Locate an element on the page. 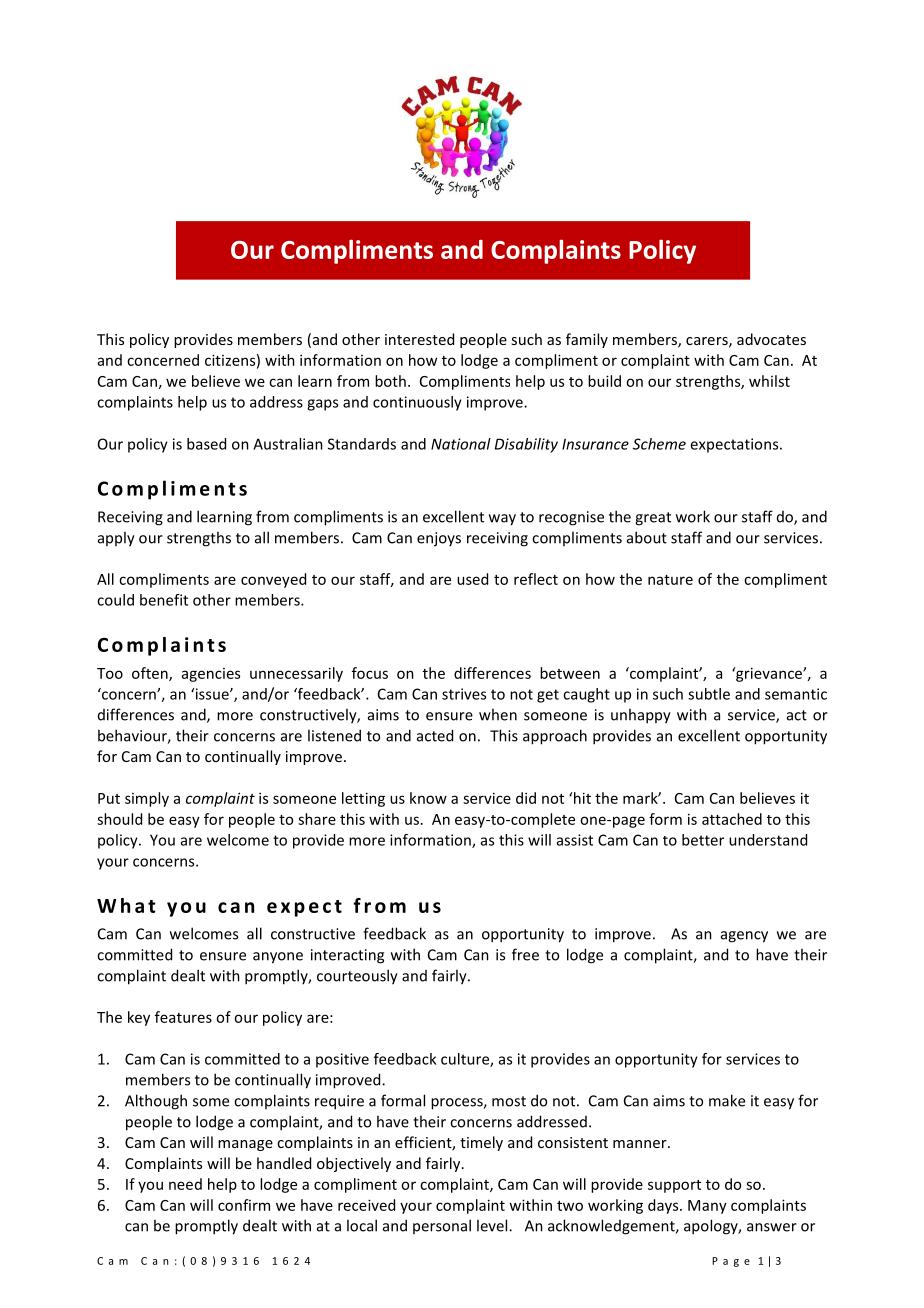 The image size is (924, 1308). used is located at coordinates (472, 579).
